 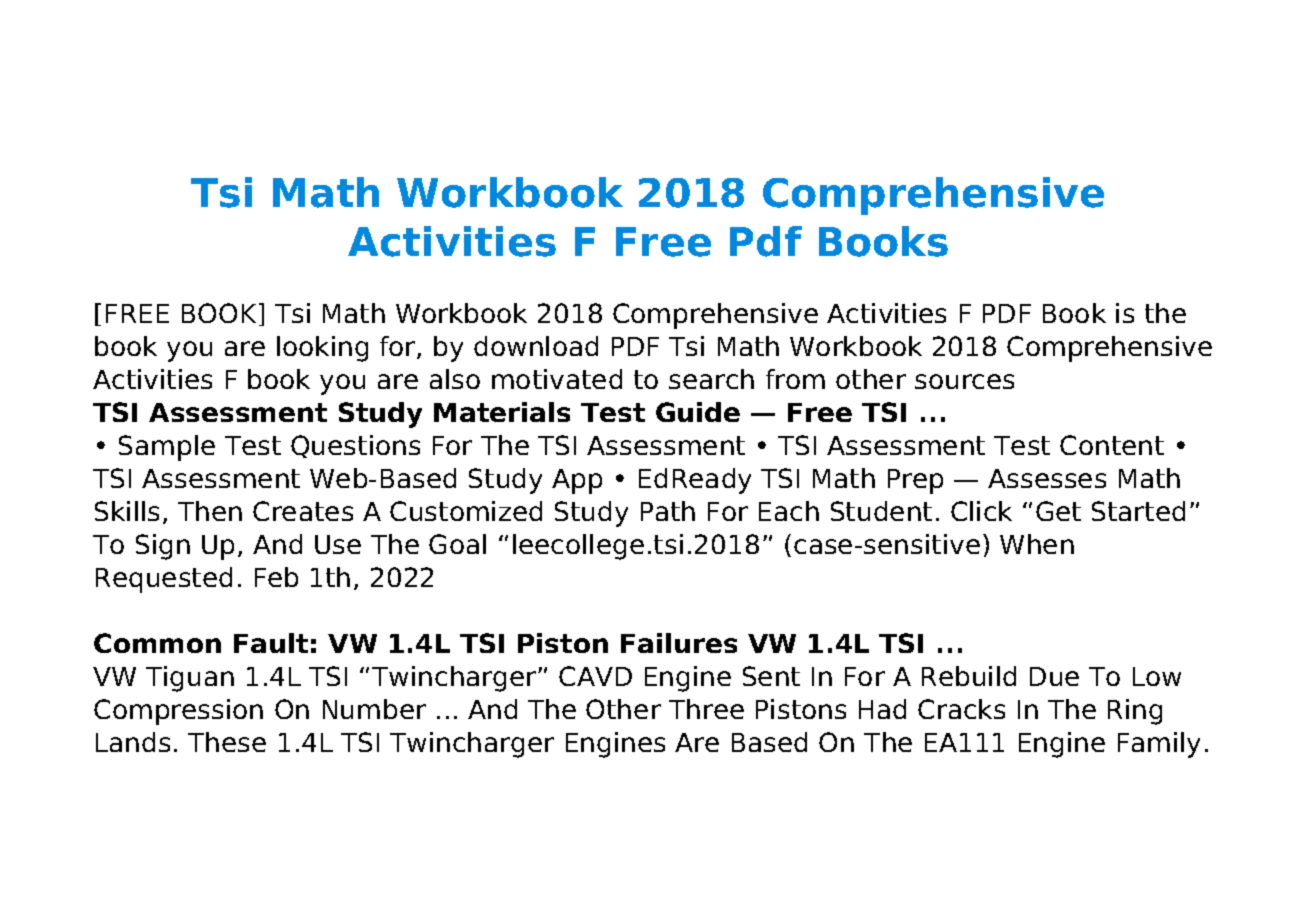 What do you see at coordinates (536, 346) in the screenshot?
I see `download` at bounding box center [536, 346].
